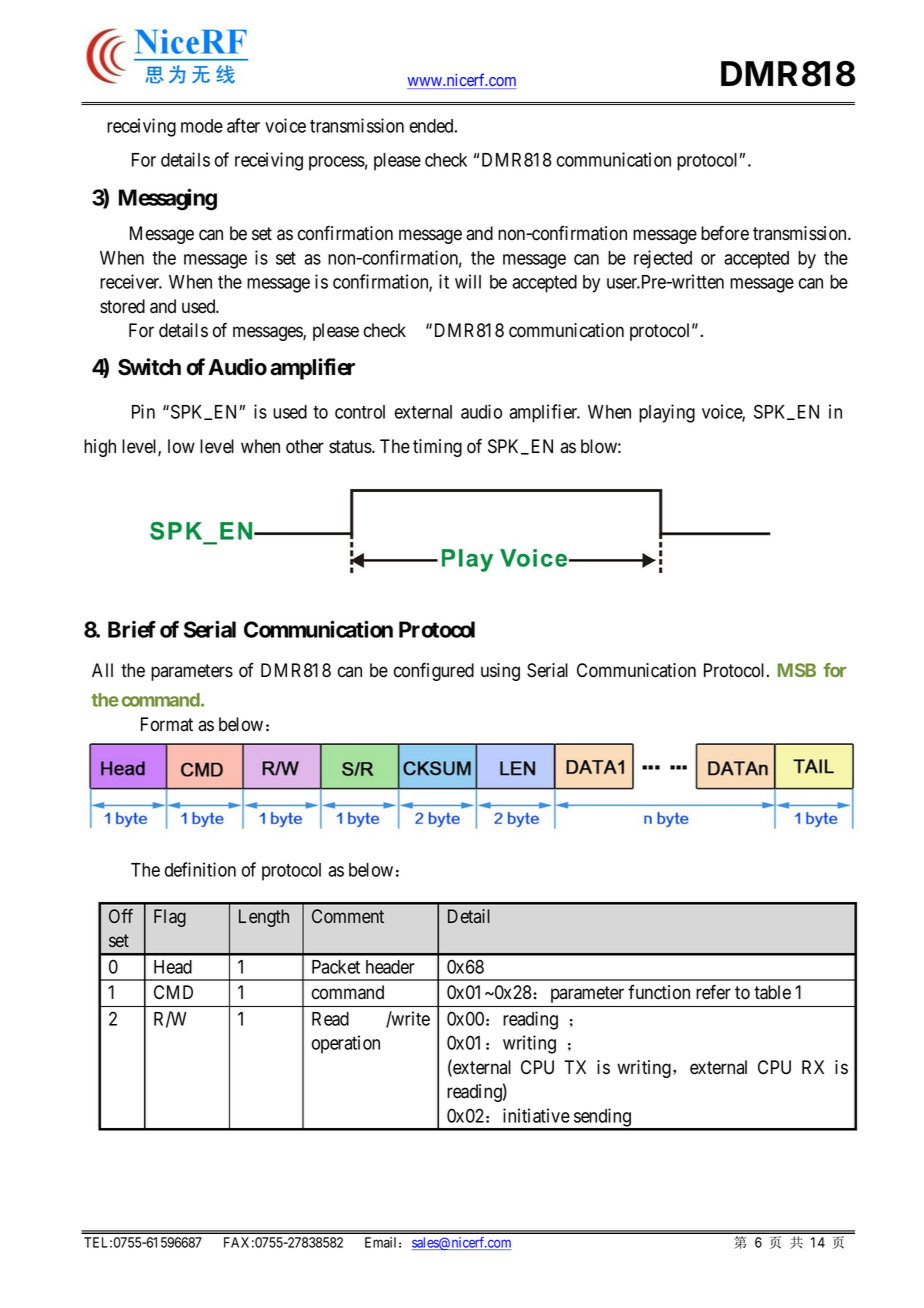 This screenshot has height=1308, width=924. I want to click on MSB, so click(797, 670).
